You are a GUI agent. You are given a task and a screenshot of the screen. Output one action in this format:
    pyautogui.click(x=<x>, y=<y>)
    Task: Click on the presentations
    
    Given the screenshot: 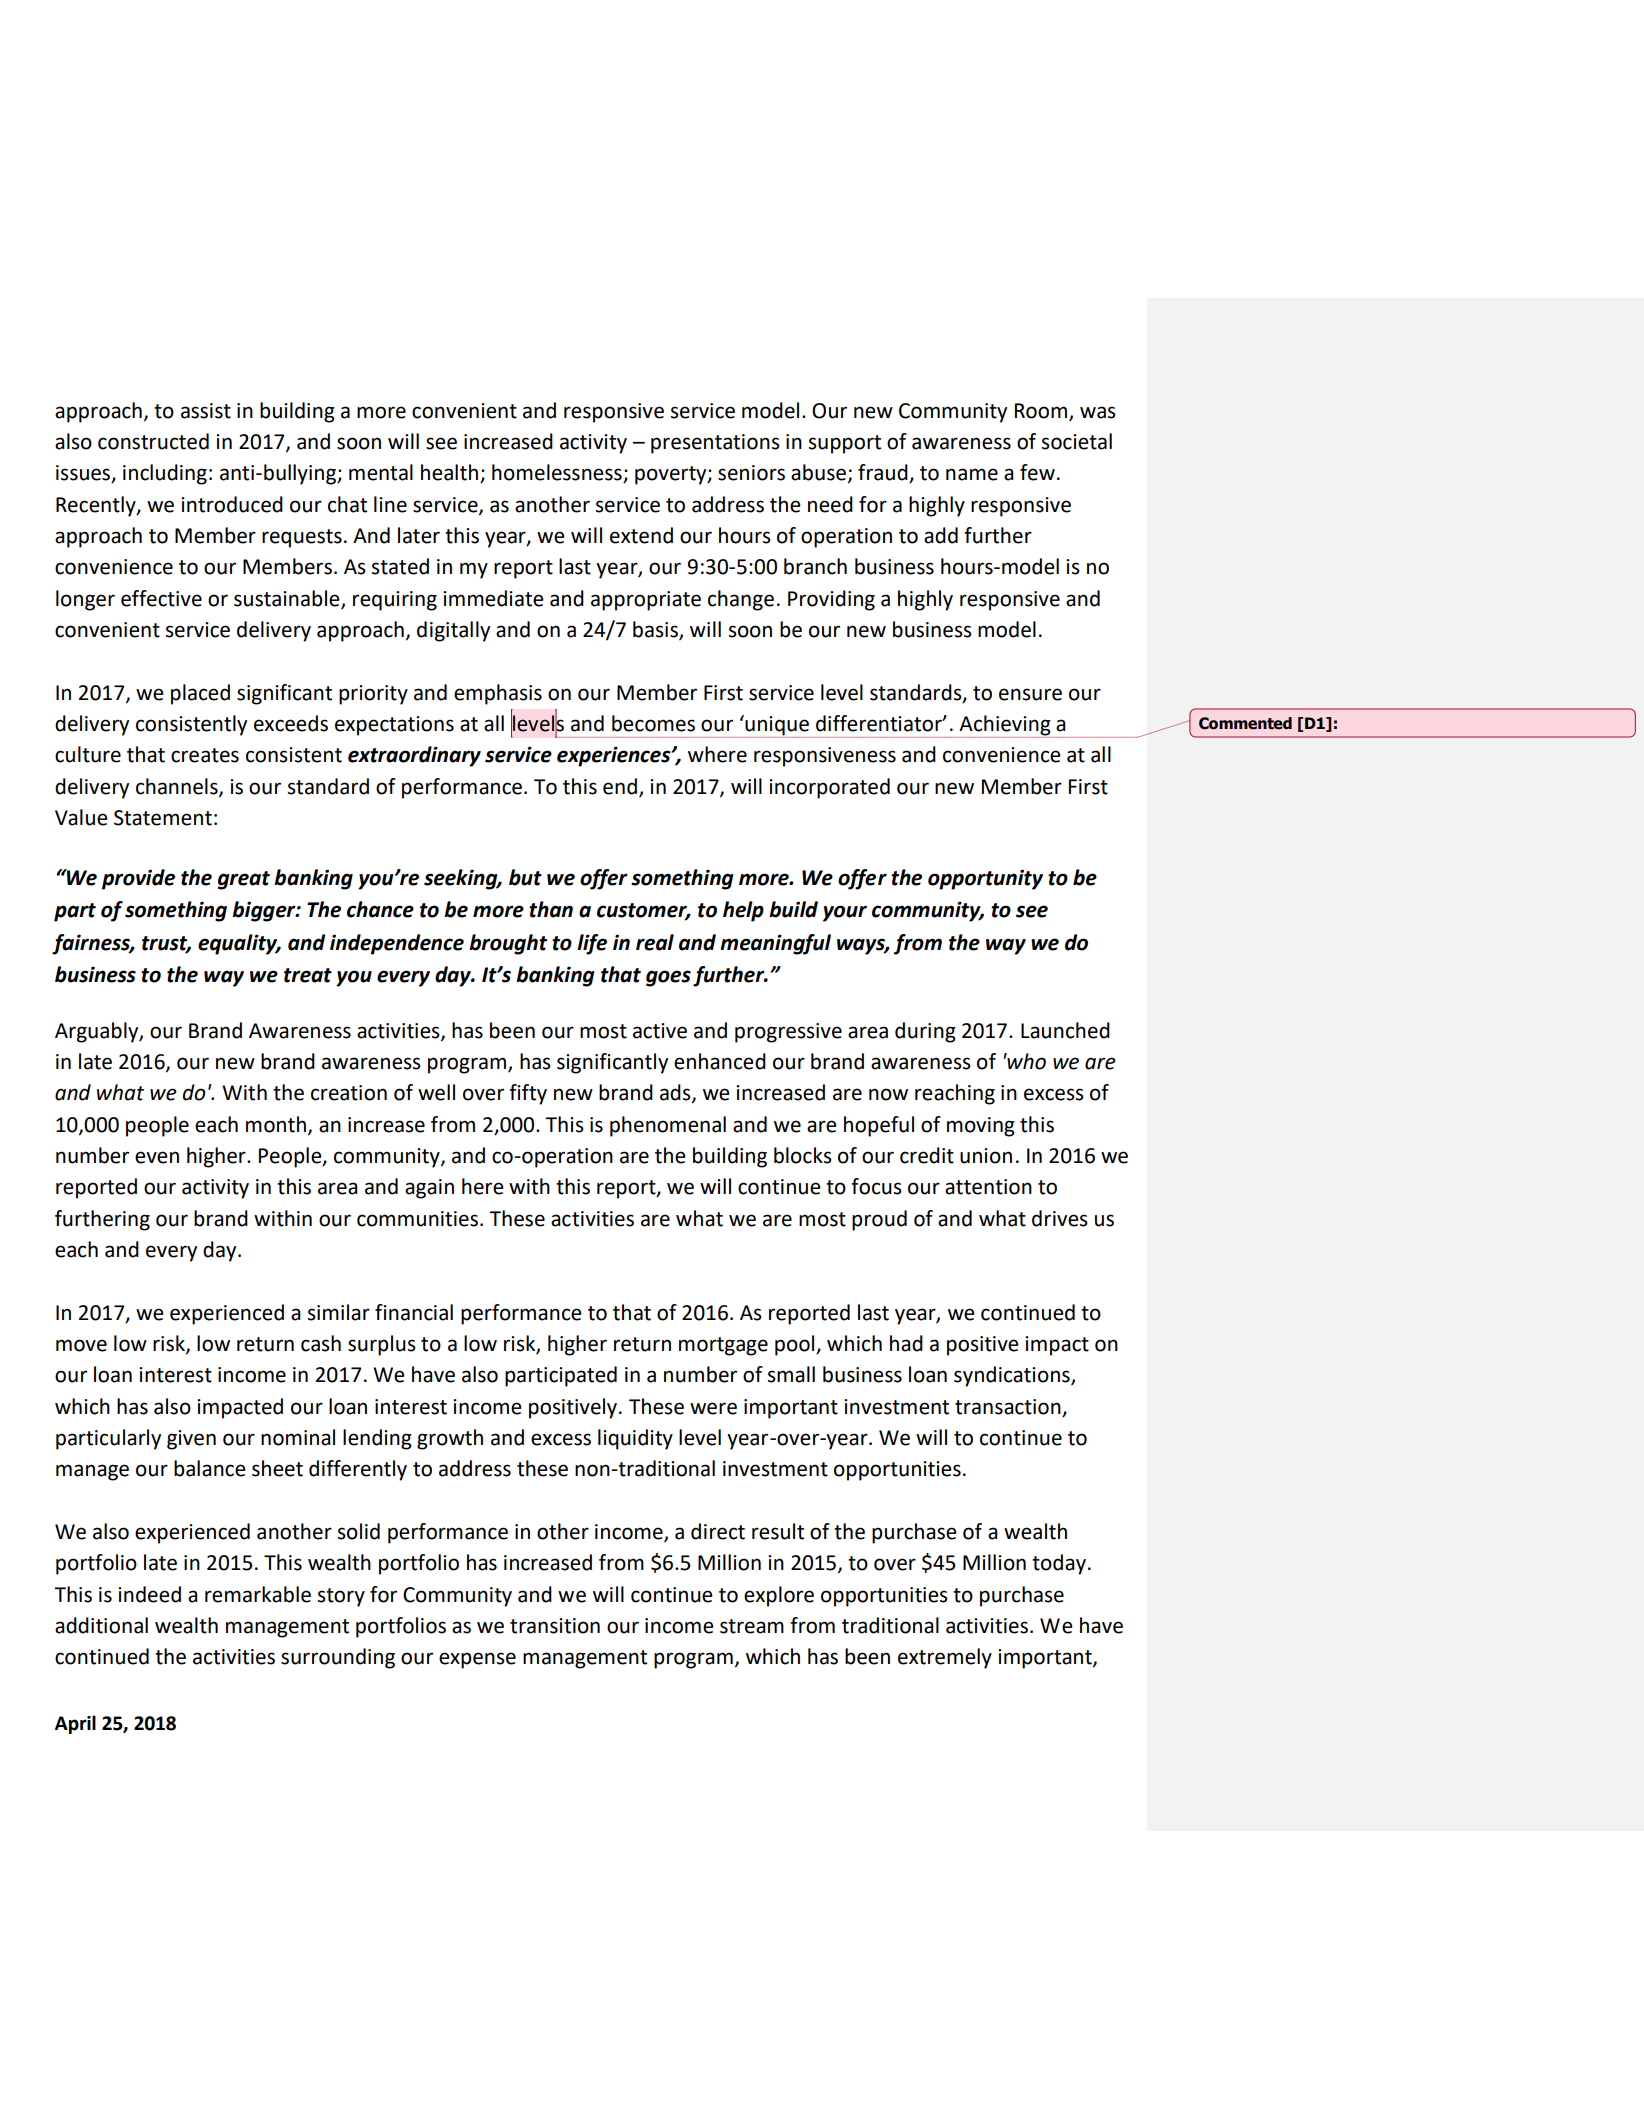 What is the action you would take?
    pyautogui.click(x=715, y=444)
